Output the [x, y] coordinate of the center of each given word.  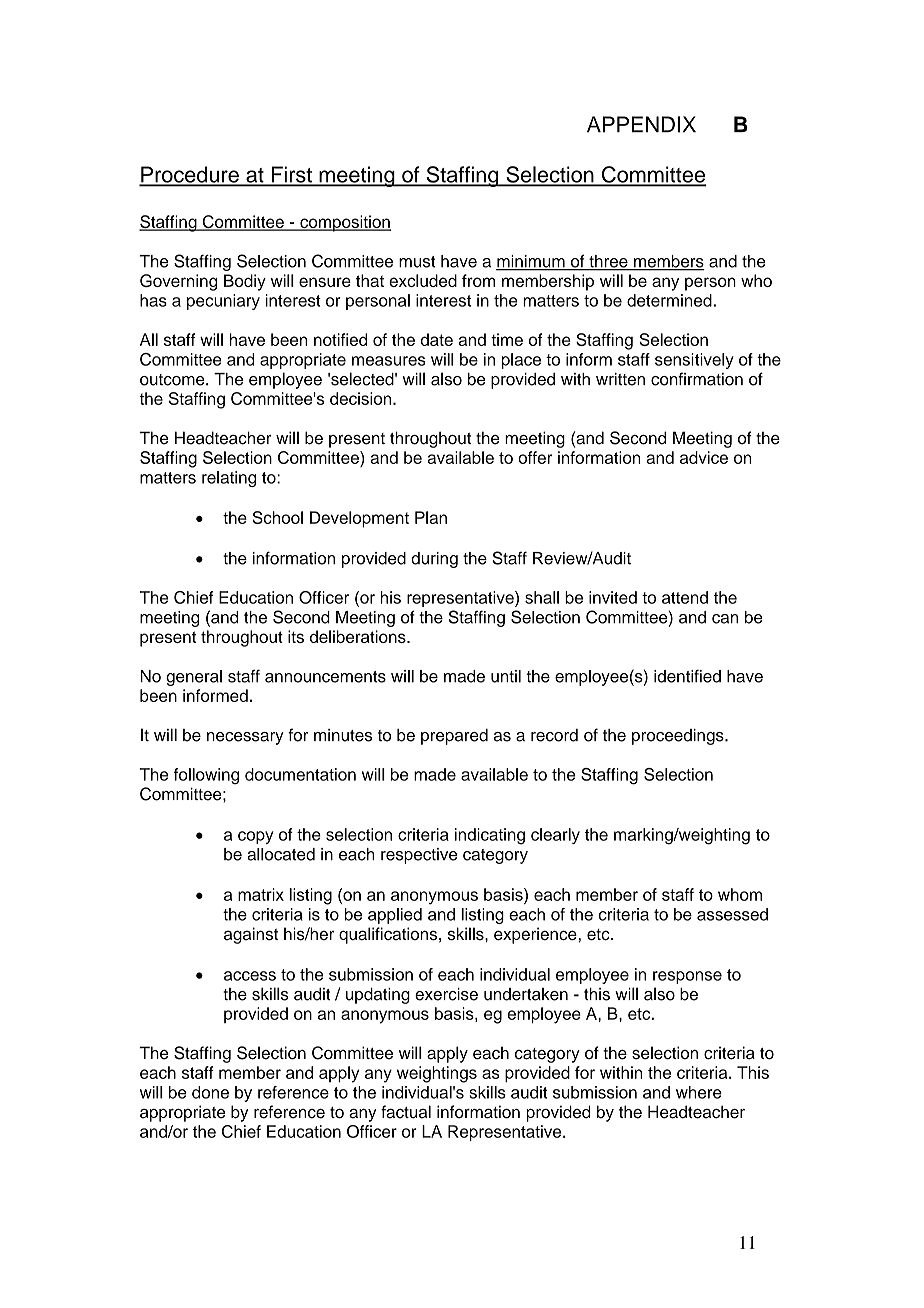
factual [406, 1112]
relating [229, 479]
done [210, 1092]
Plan [431, 517]
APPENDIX [641, 124]
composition [344, 223]
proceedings [679, 737]
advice [704, 457]
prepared [454, 737]
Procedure [190, 175]
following [206, 776]
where [699, 1092]
